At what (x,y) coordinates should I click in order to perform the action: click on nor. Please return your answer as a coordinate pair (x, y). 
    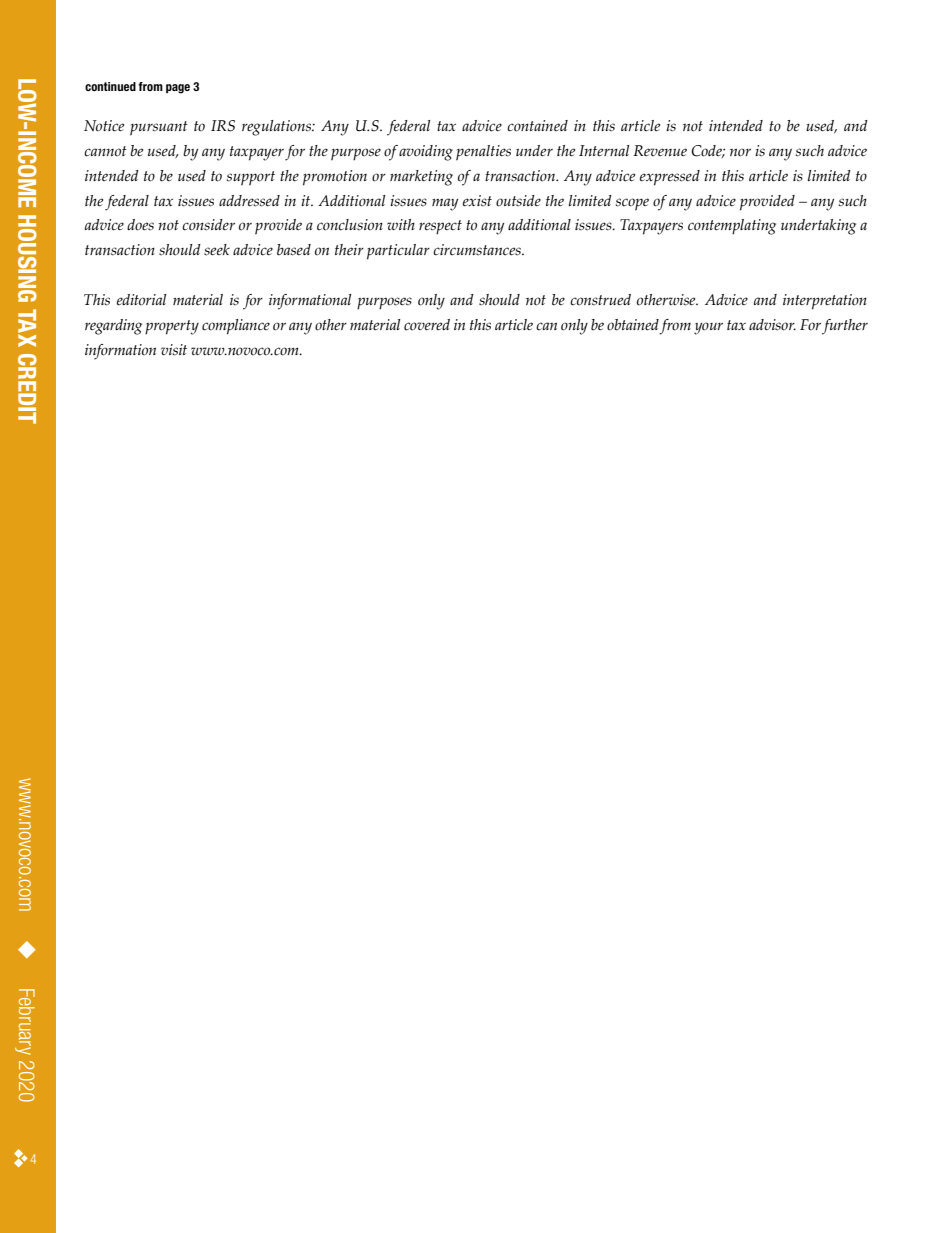
    Looking at the image, I should click on (740, 152).
